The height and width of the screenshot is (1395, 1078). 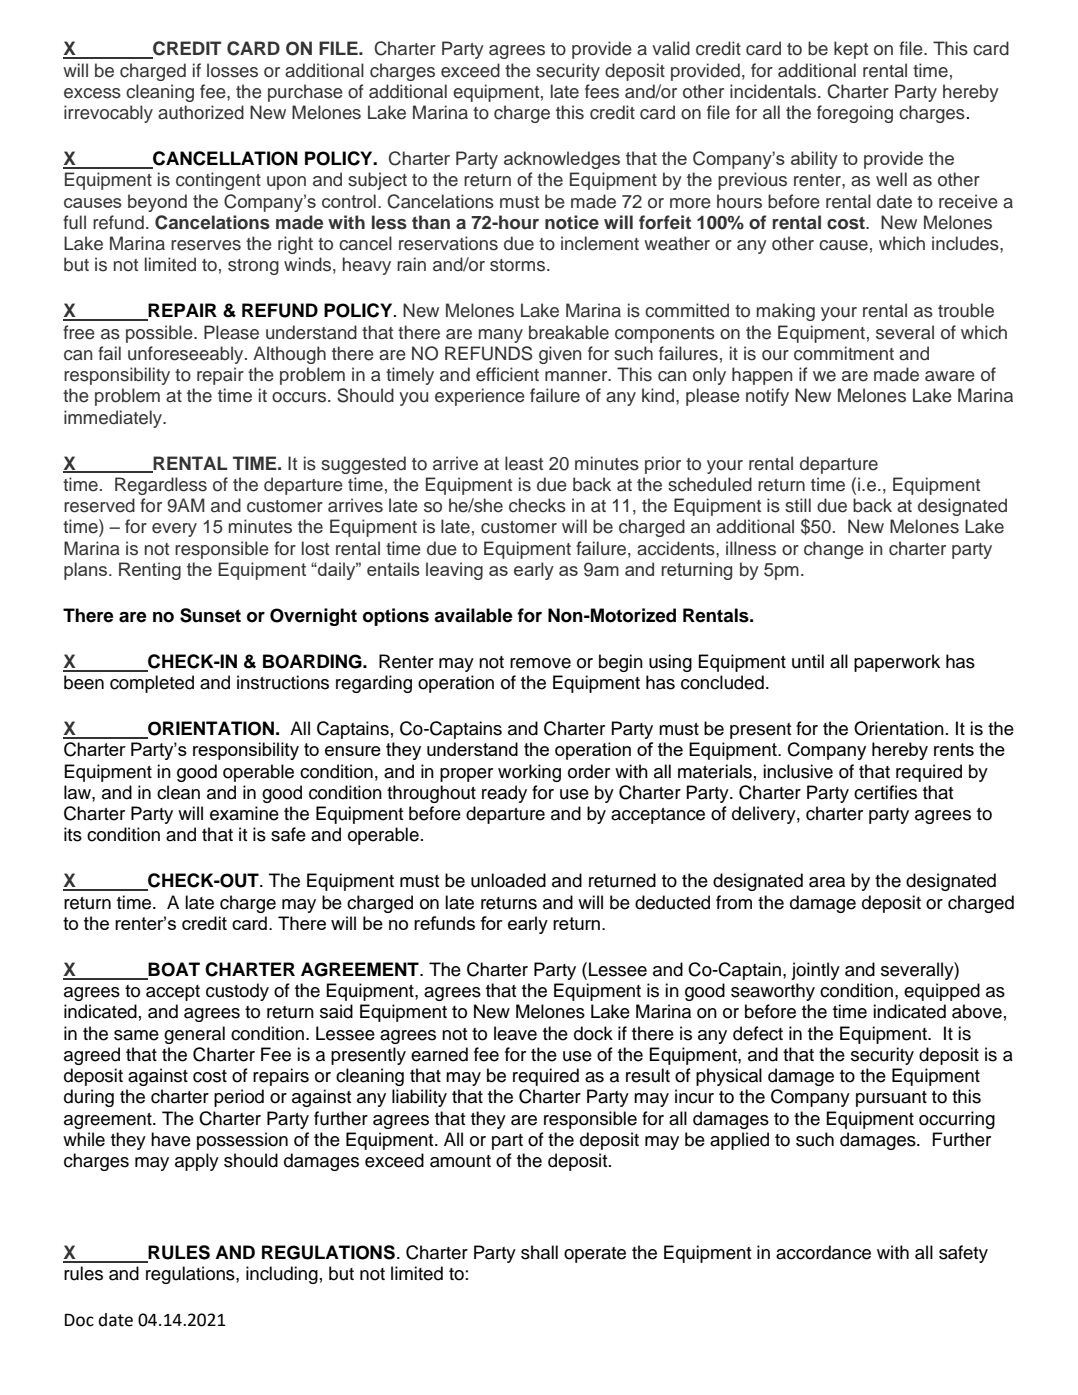 What do you see at coordinates (197, 1162) in the screenshot?
I see `apply` at bounding box center [197, 1162].
